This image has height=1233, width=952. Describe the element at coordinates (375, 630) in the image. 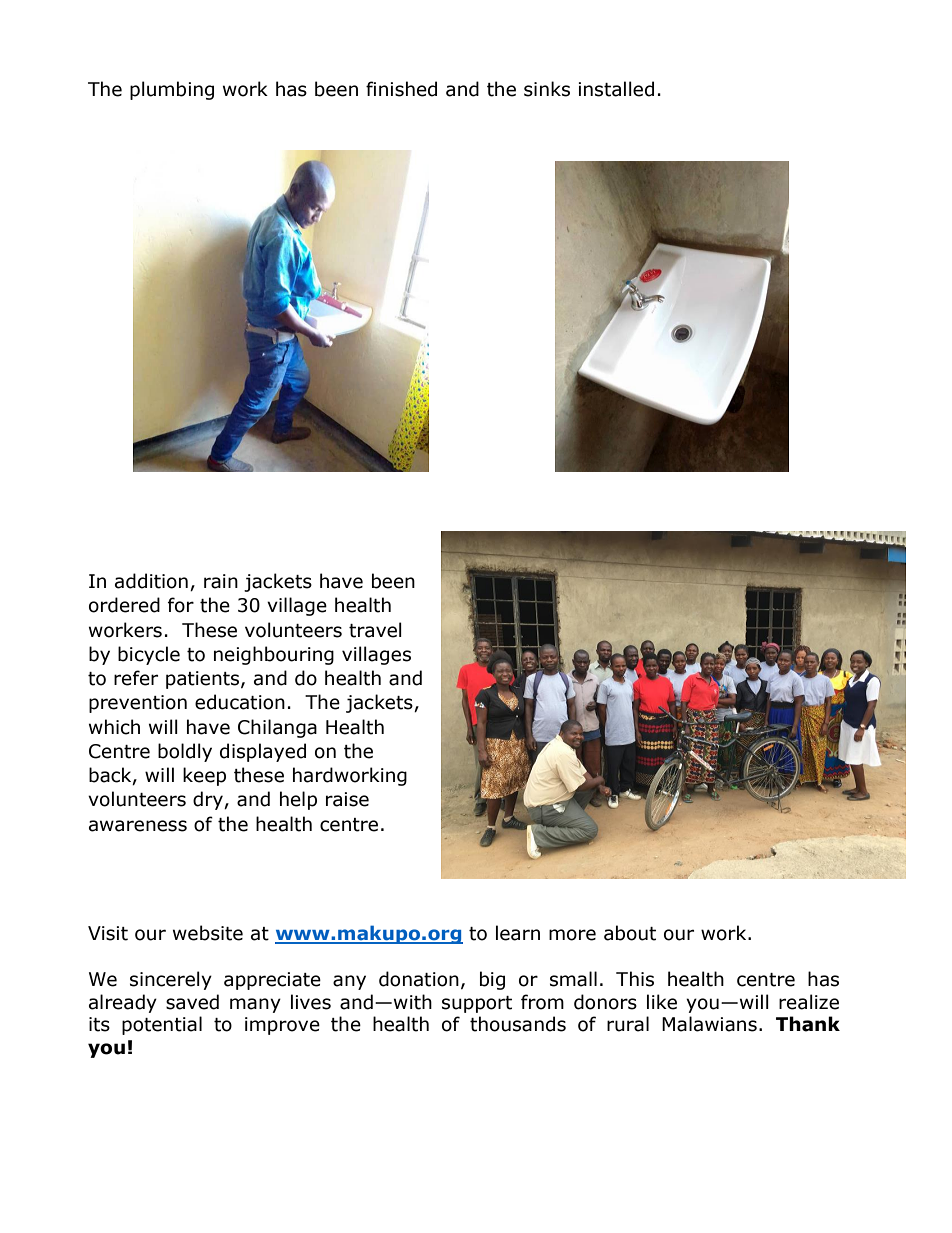

I see `travel` at that location.
